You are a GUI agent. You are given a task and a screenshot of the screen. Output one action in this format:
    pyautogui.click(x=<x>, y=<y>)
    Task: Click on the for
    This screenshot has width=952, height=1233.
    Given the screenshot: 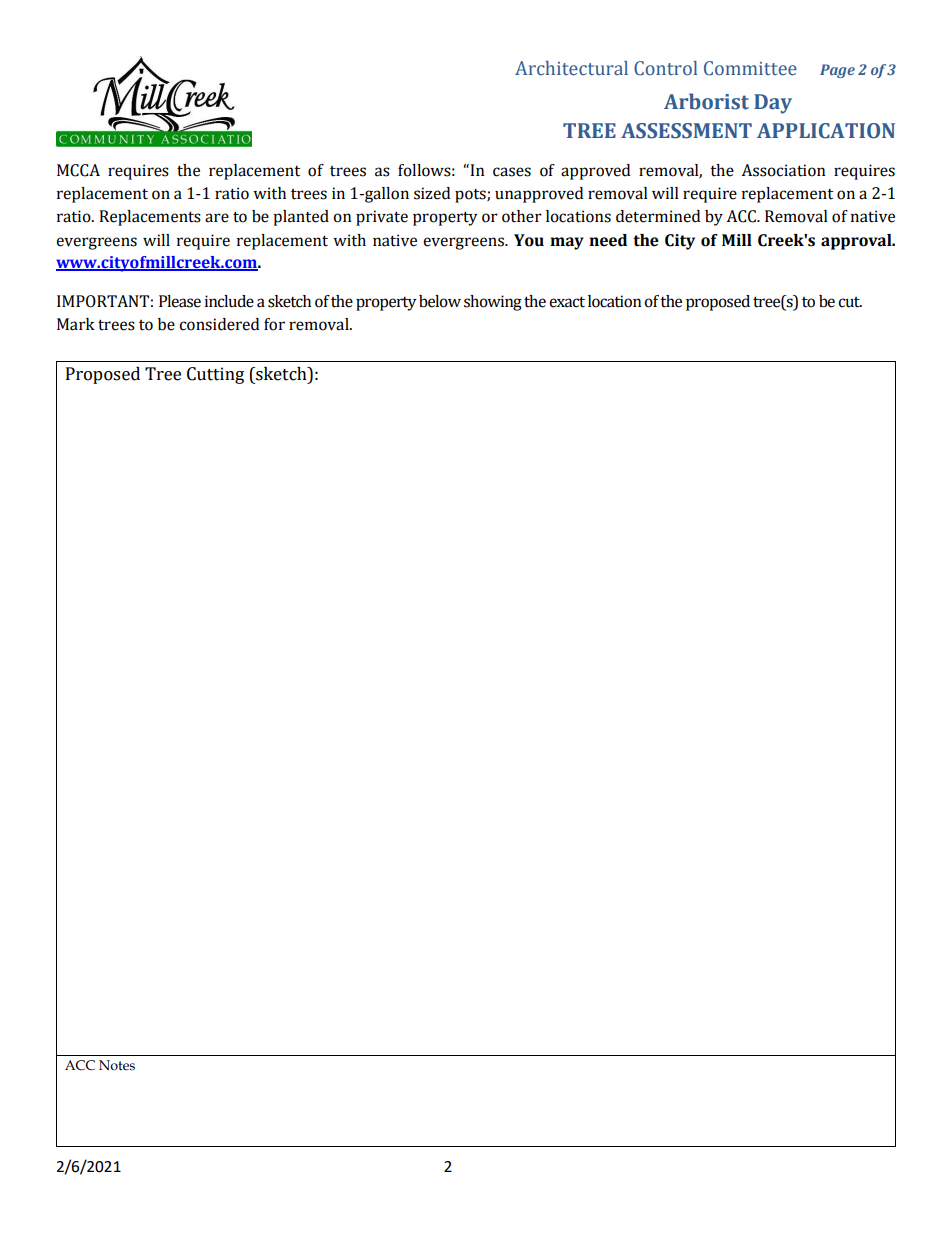 What is the action you would take?
    pyautogui.click(x=274, y=324)
